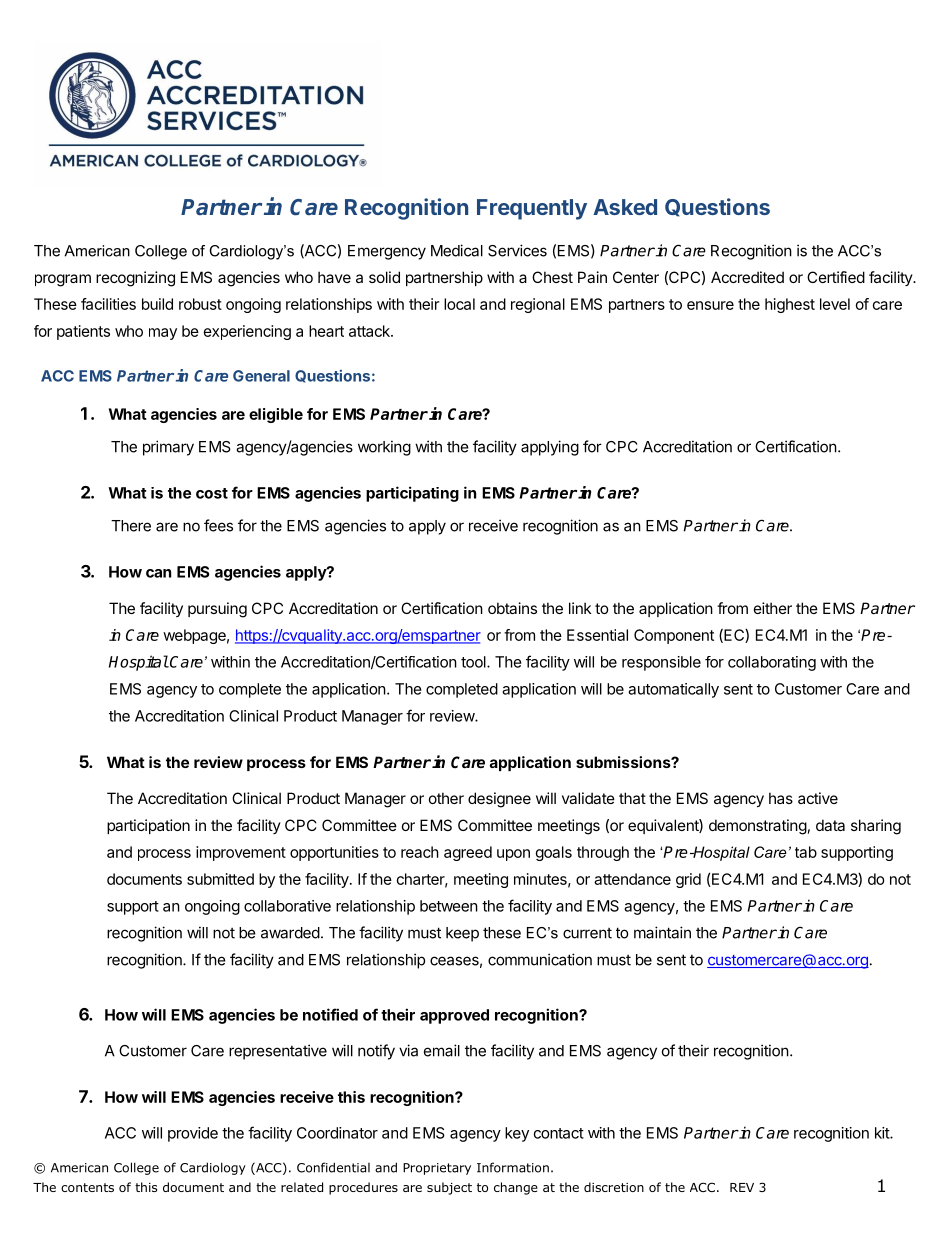 The width and height of the screenshot is (952, 1233). What do you see at coordinates (412, 494) in the screenshot?
I see `participating` at bounding box center [412, 494].
